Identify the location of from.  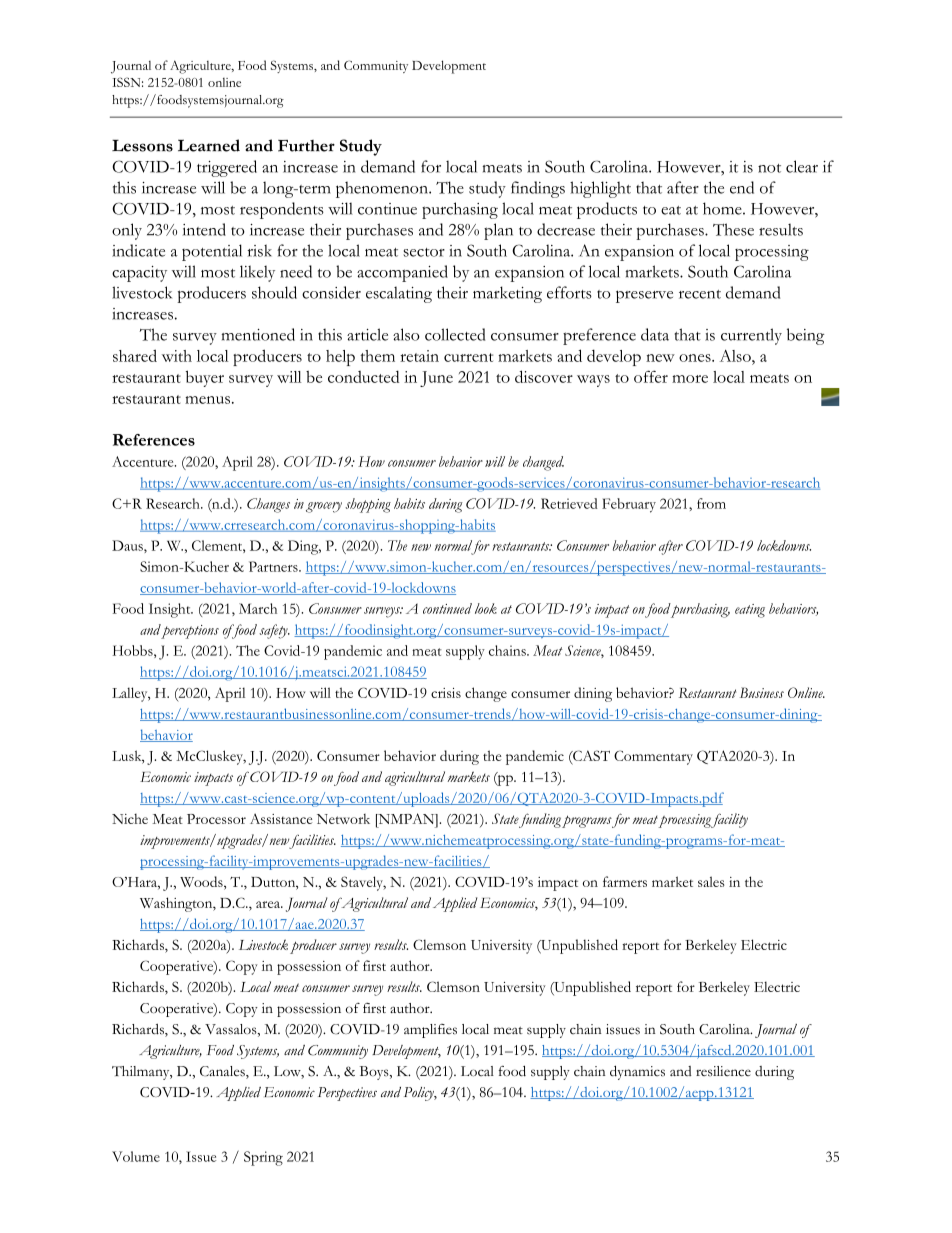
(711, 503).
